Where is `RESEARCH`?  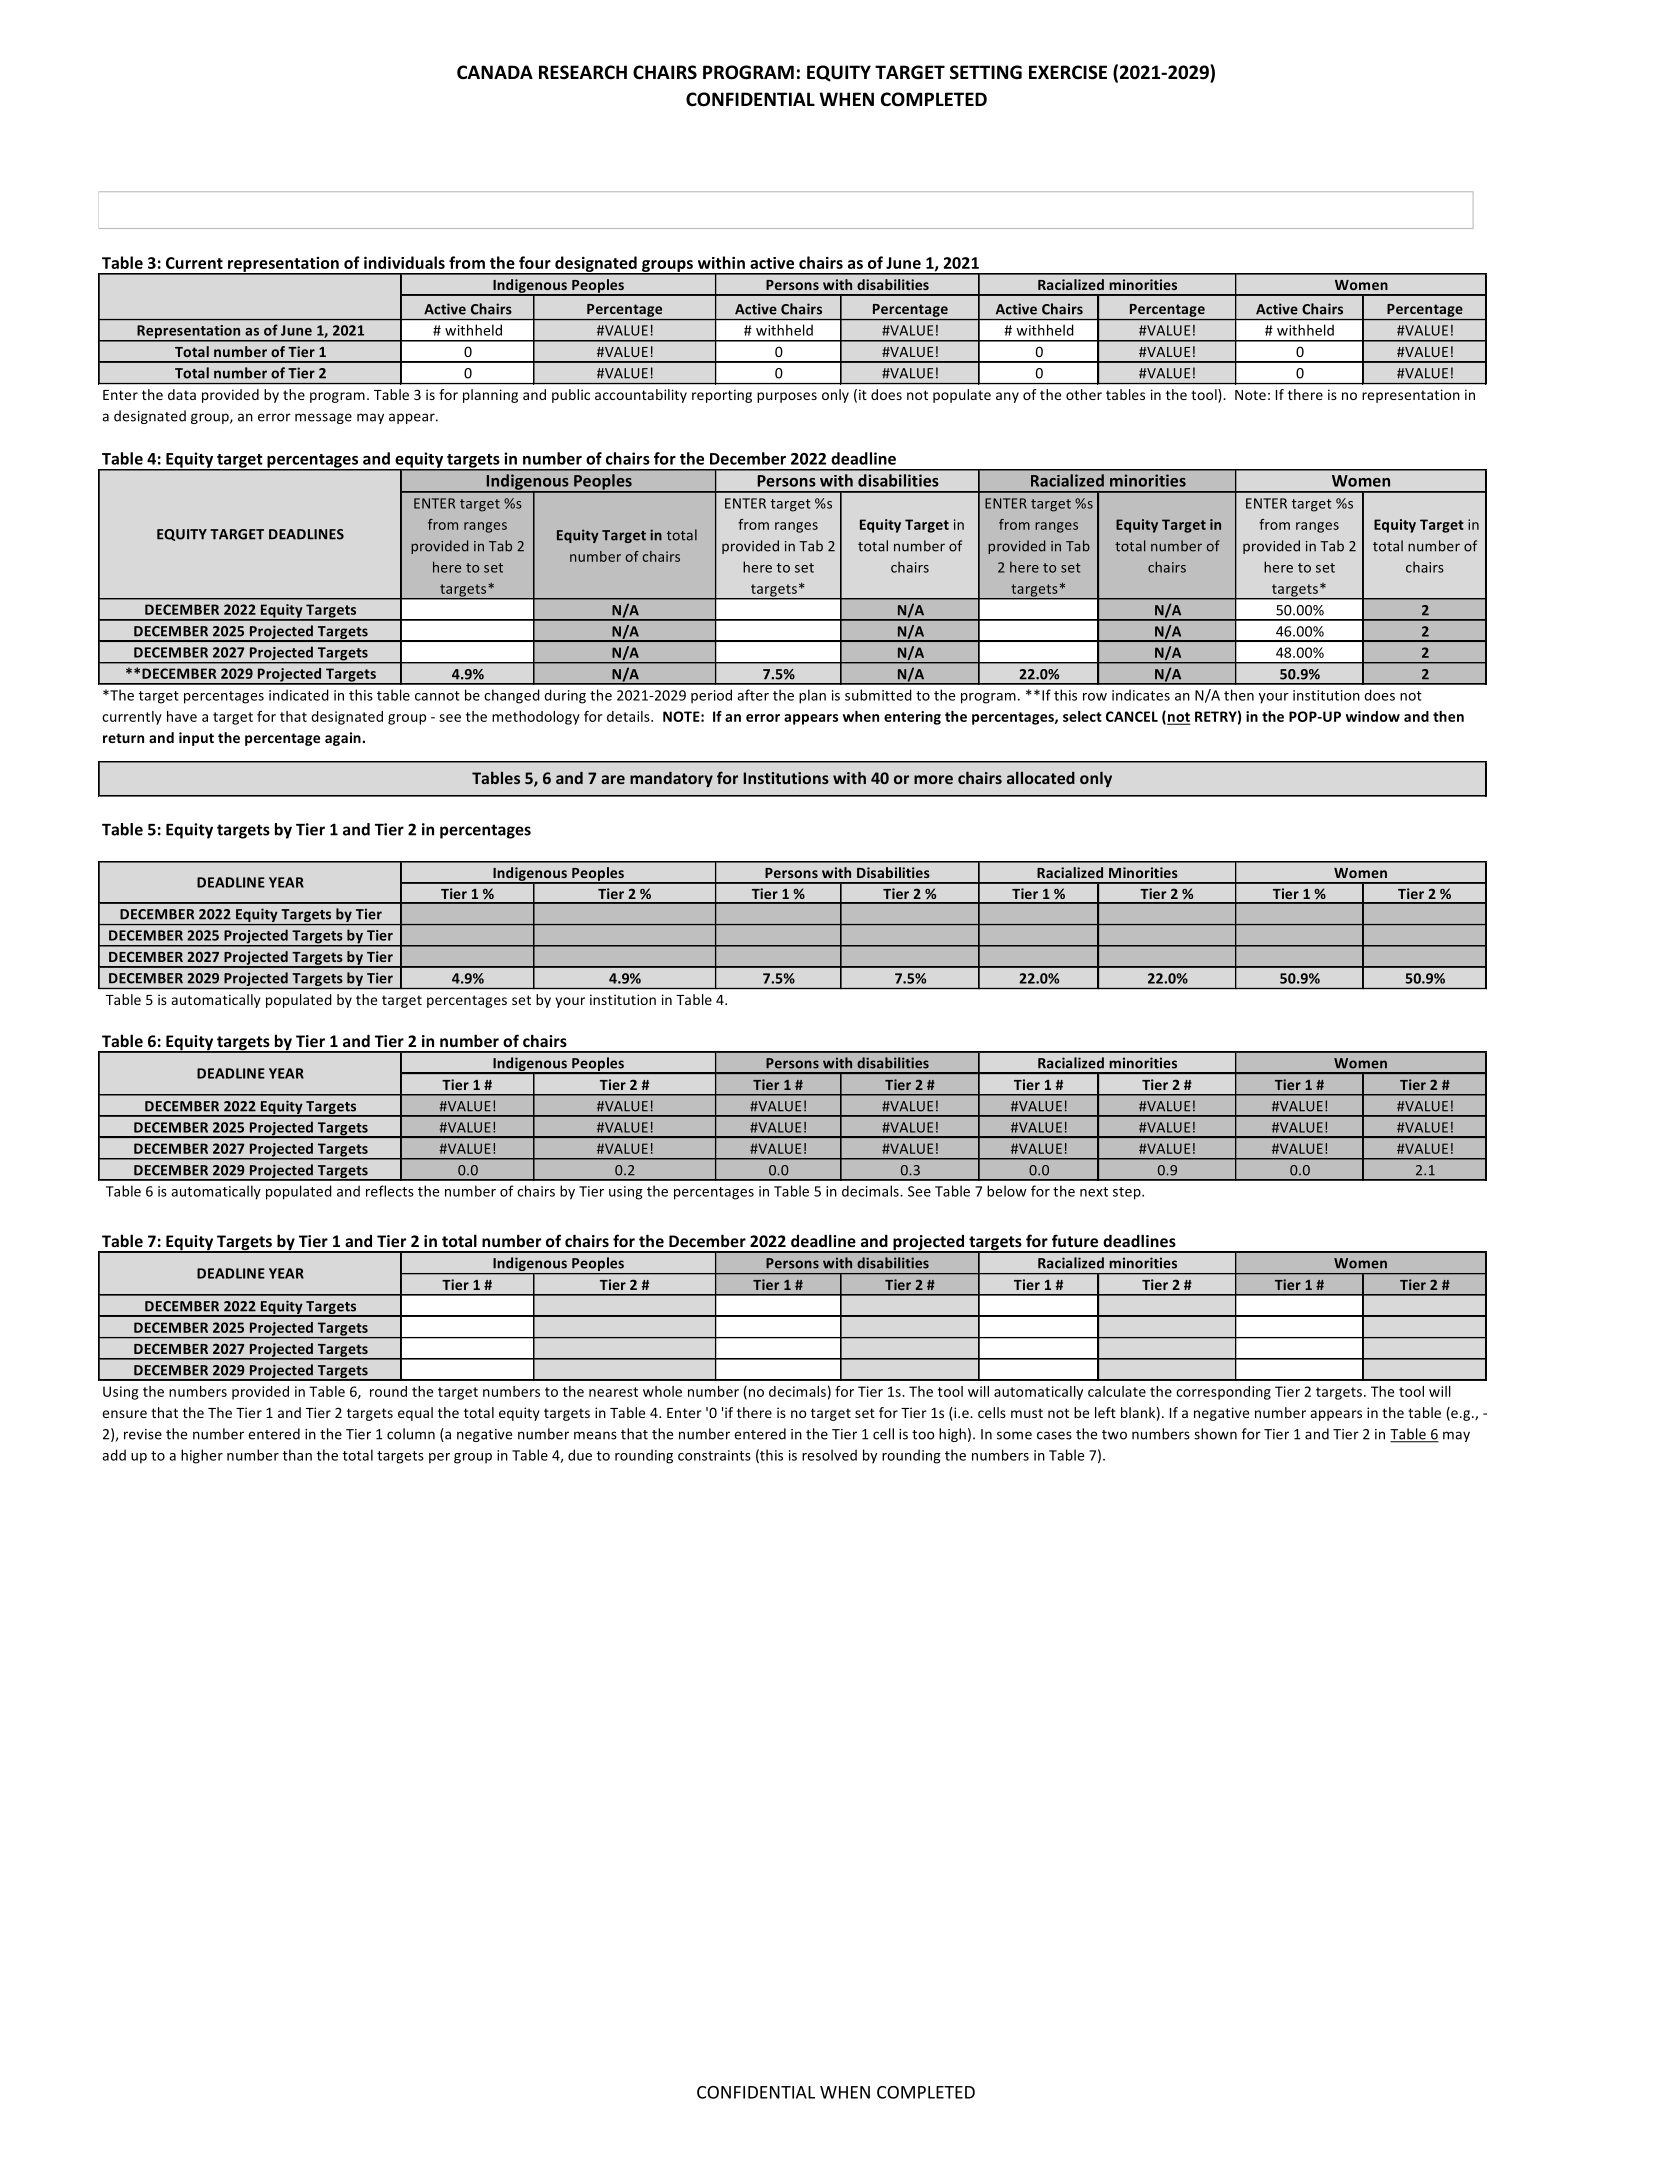 RESEARCH is located at coordinates (583, 72).
